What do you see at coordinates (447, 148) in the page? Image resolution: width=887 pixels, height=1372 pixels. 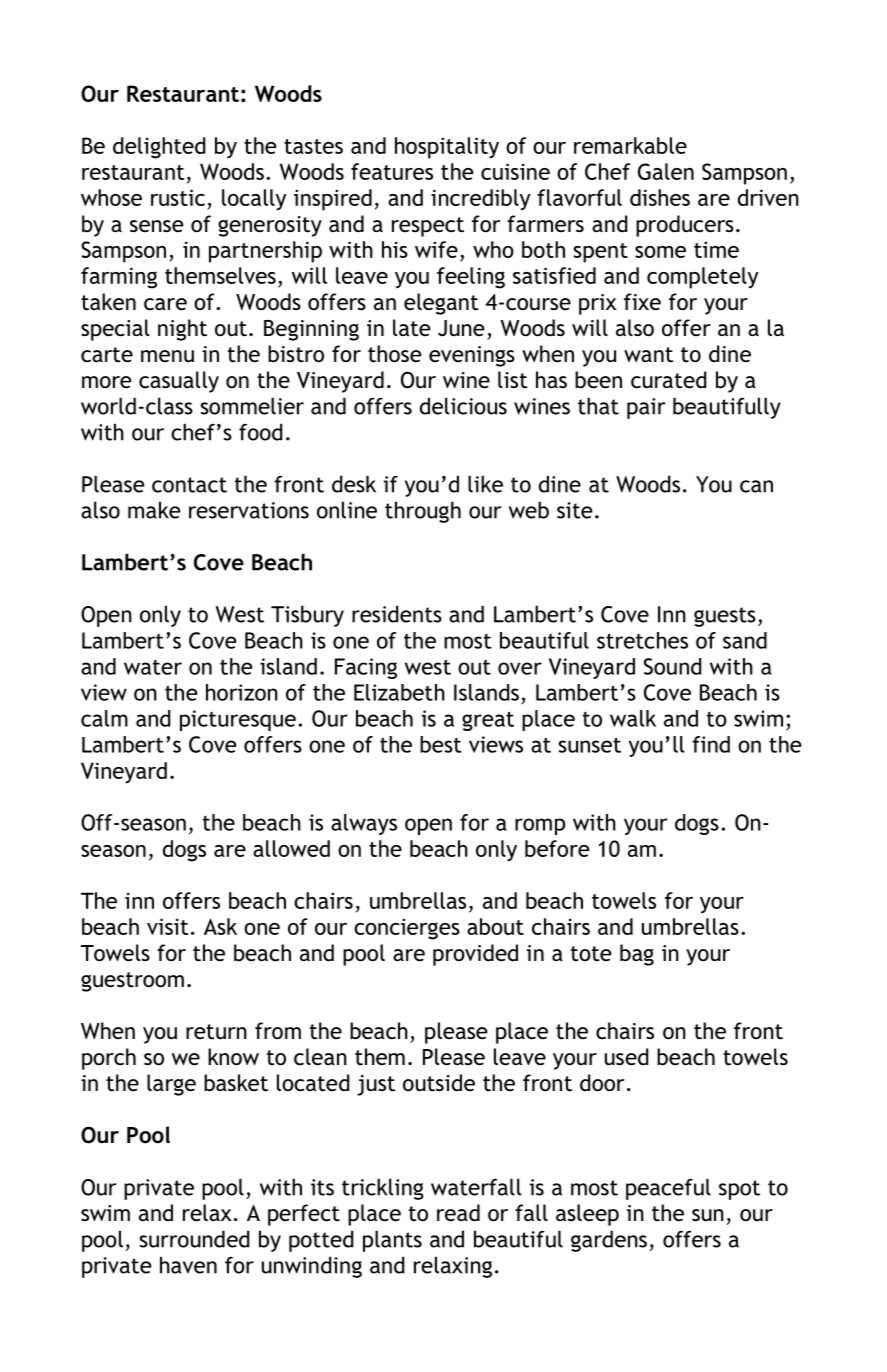 I see `hospitality` at bounding box center [447, 148].
